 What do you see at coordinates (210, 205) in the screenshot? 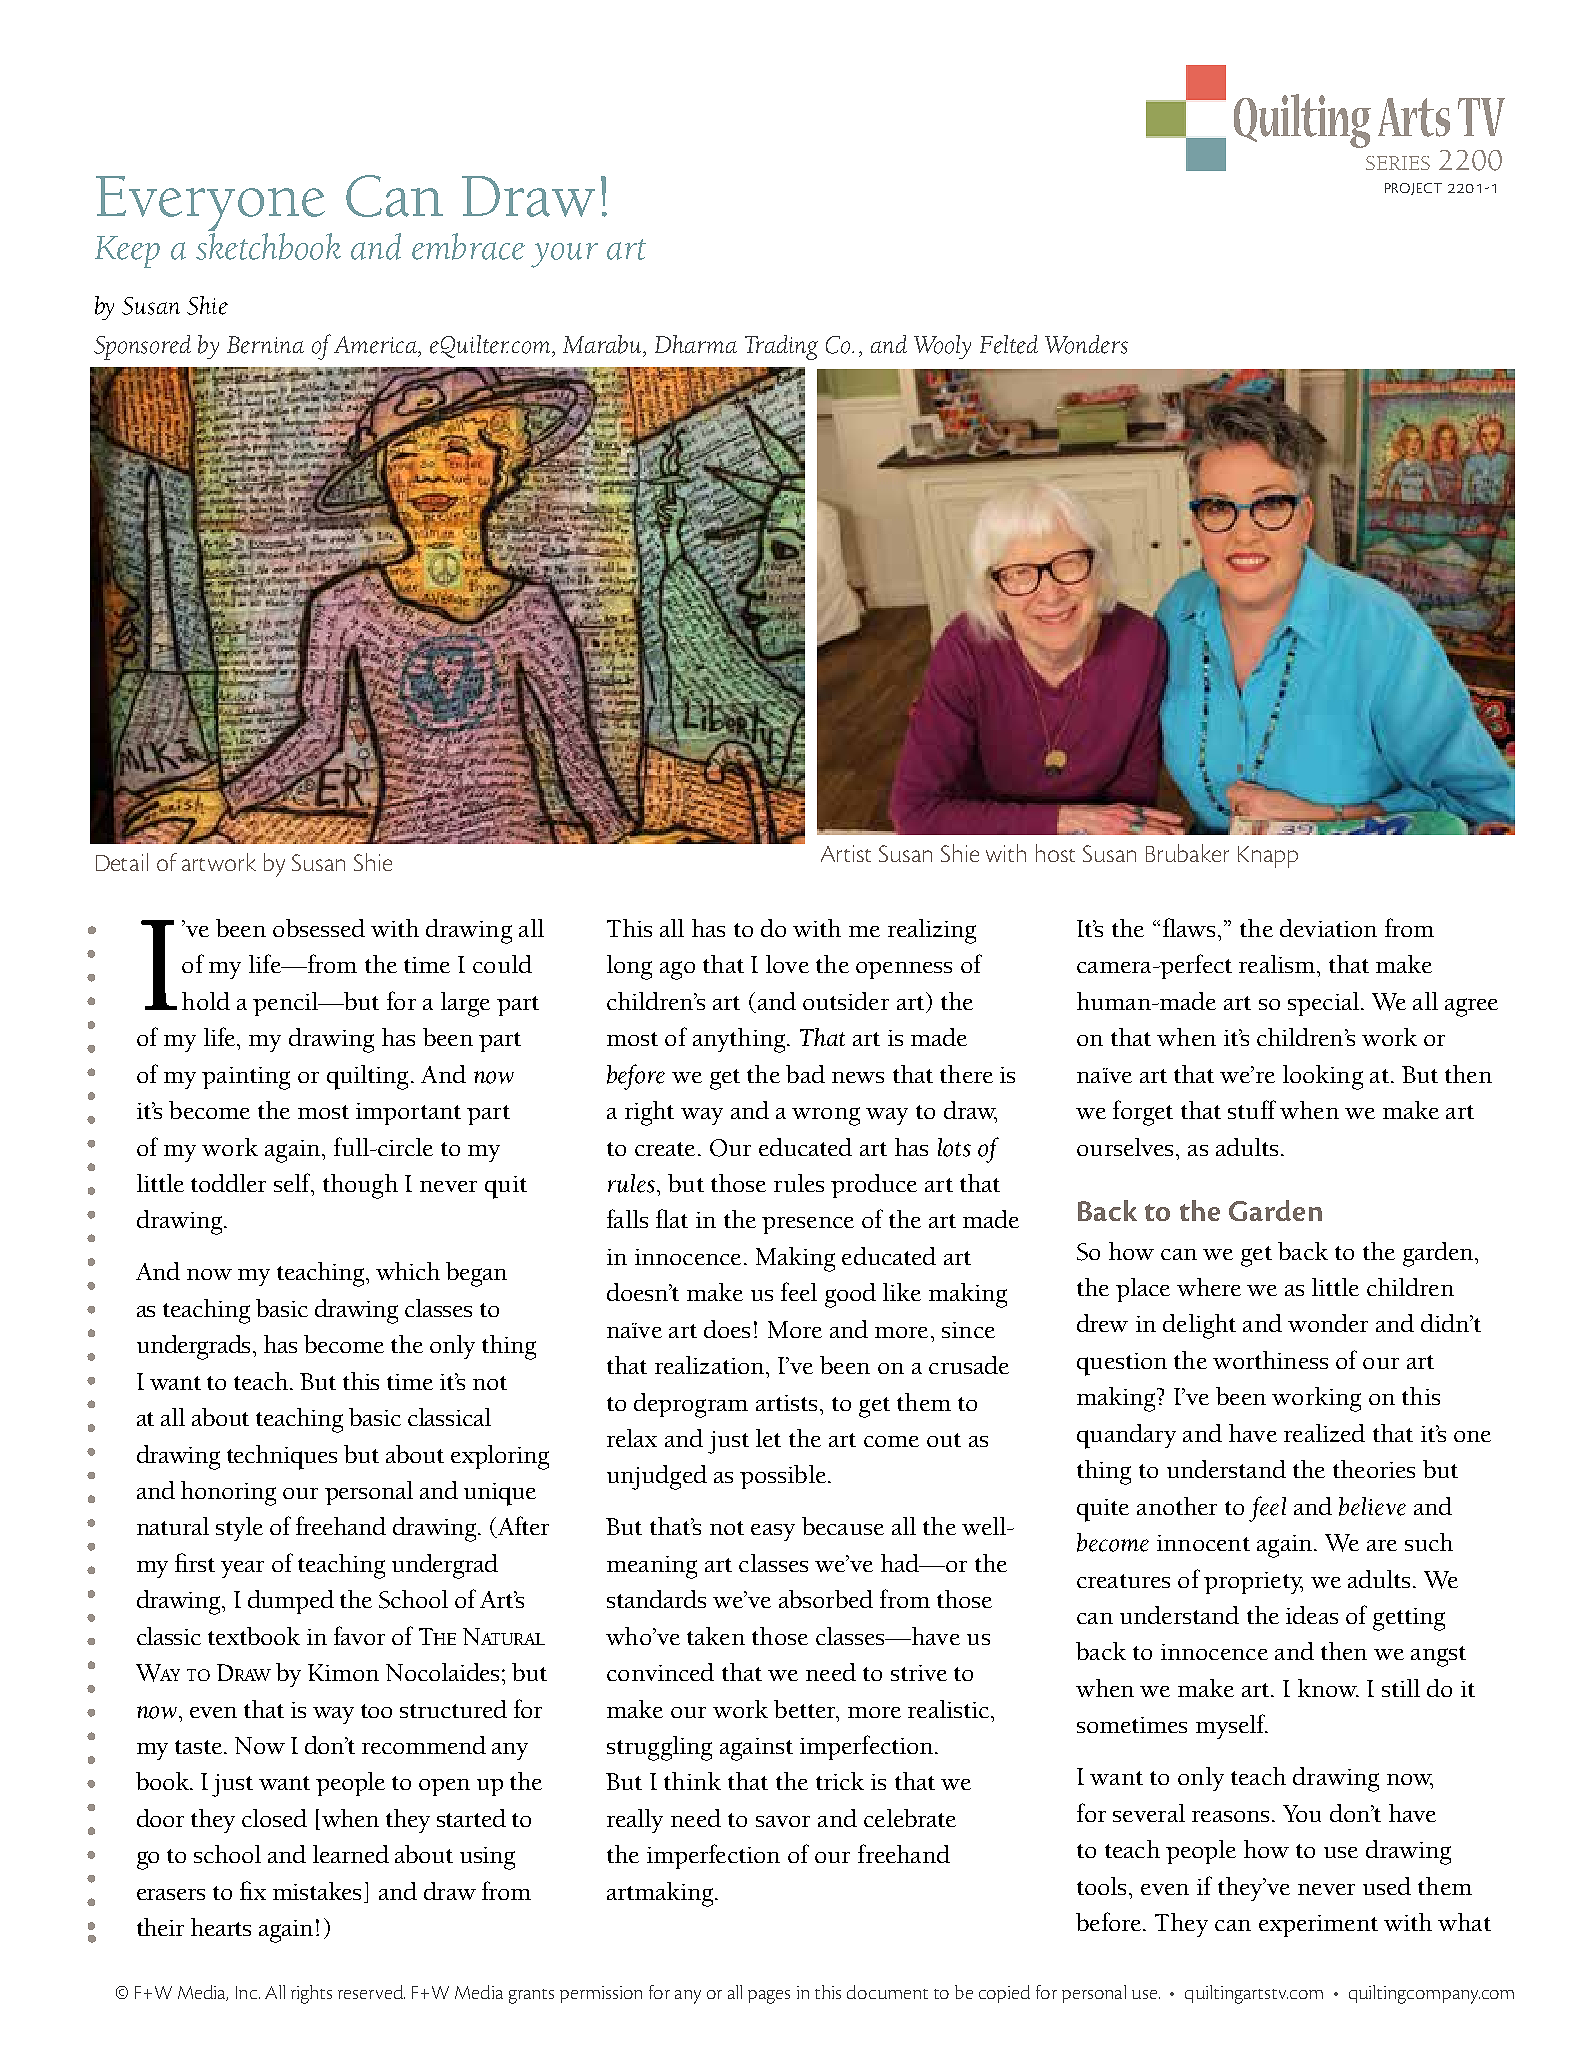
I see `Everyone` at bounding box center [210, 205].
